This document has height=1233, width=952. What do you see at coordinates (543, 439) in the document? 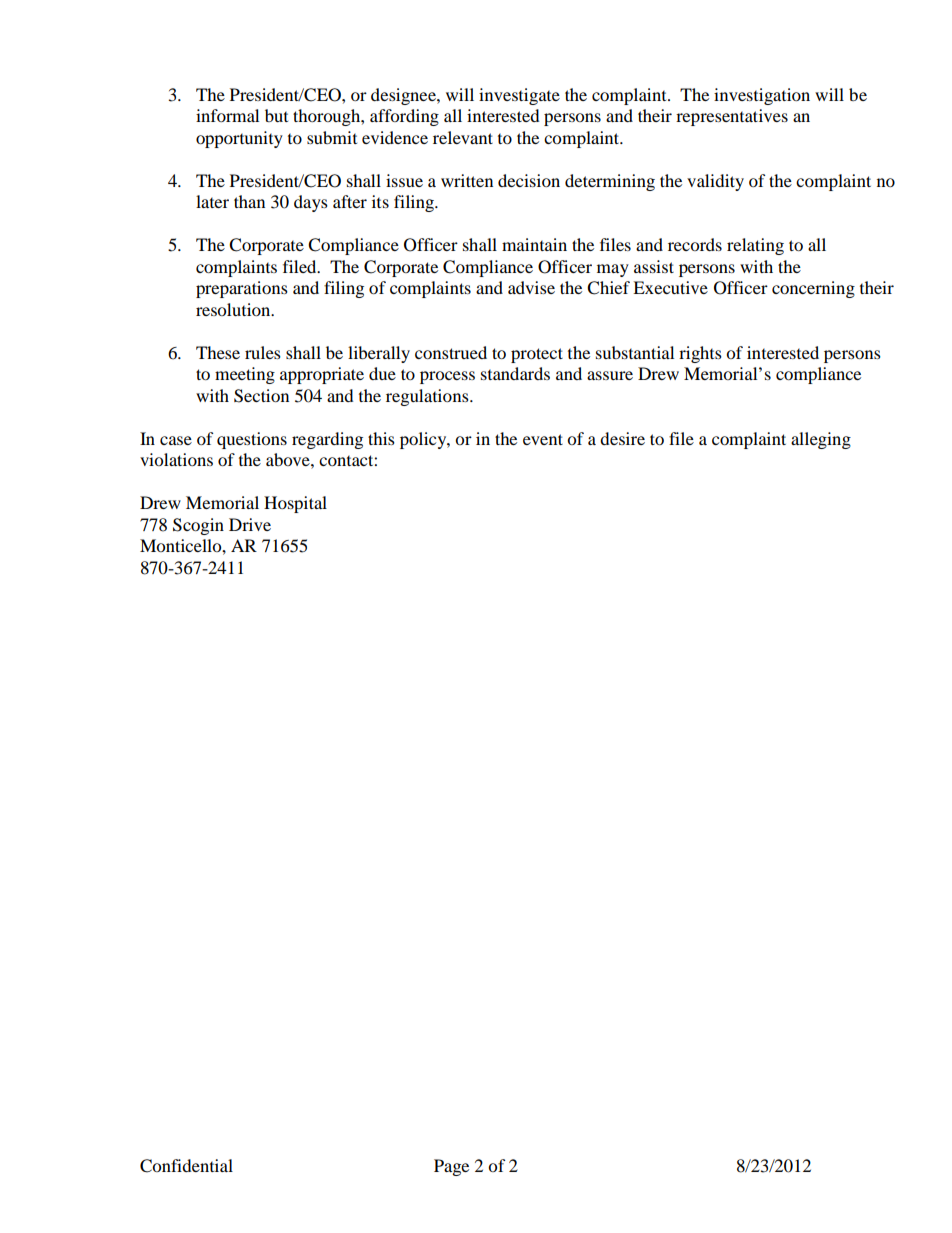
I see `event` at bounding box center [543, 439].
